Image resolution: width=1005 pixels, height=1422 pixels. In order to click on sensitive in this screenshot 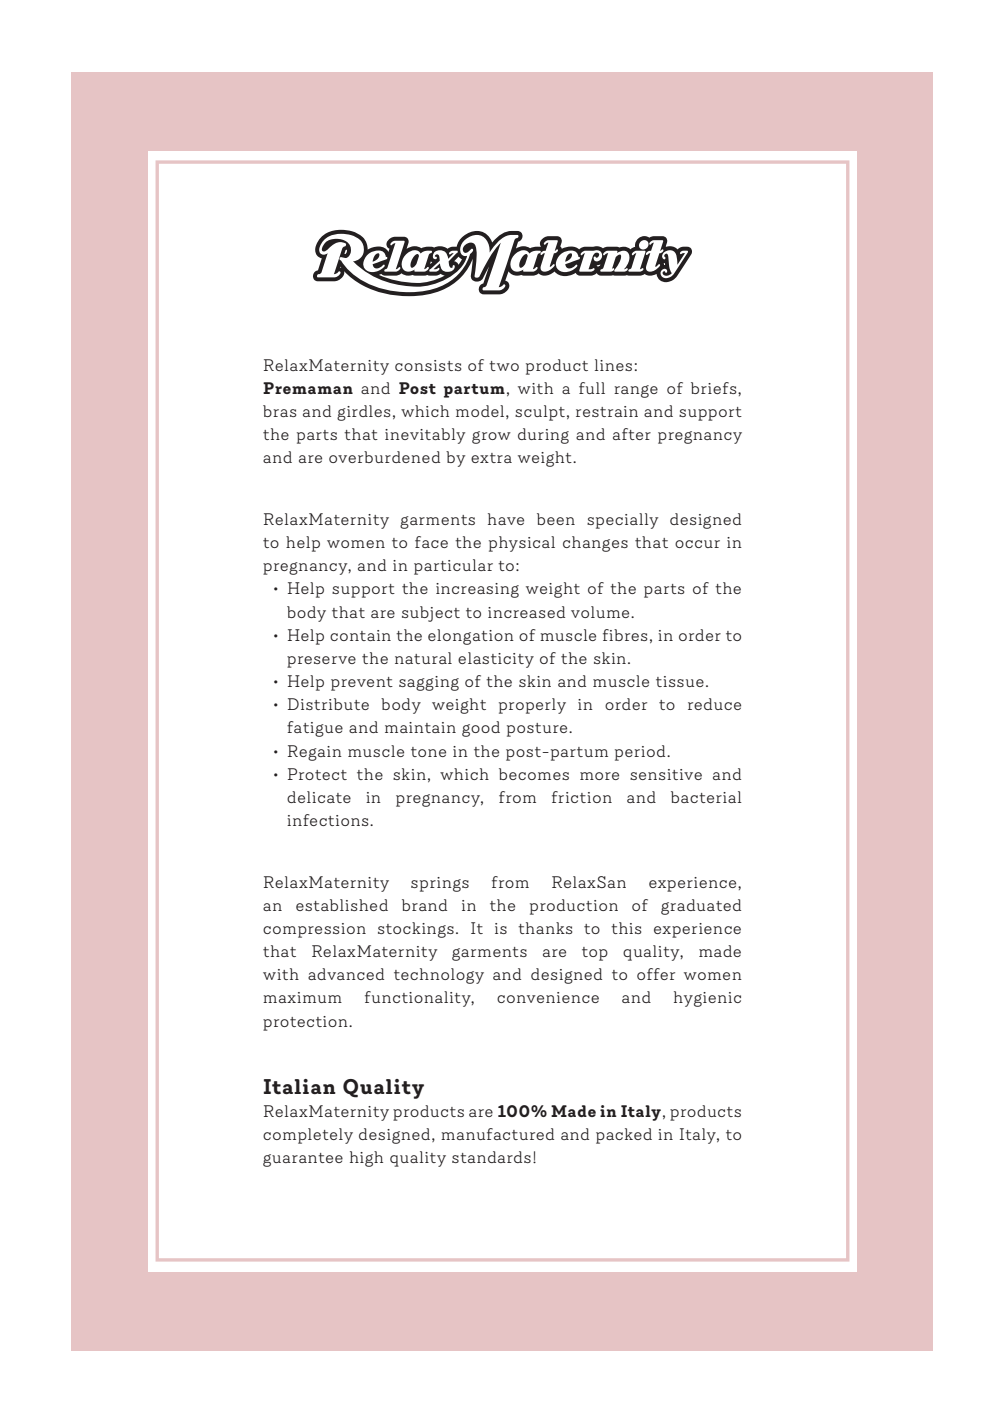, I will do `click(666, 774)`.
